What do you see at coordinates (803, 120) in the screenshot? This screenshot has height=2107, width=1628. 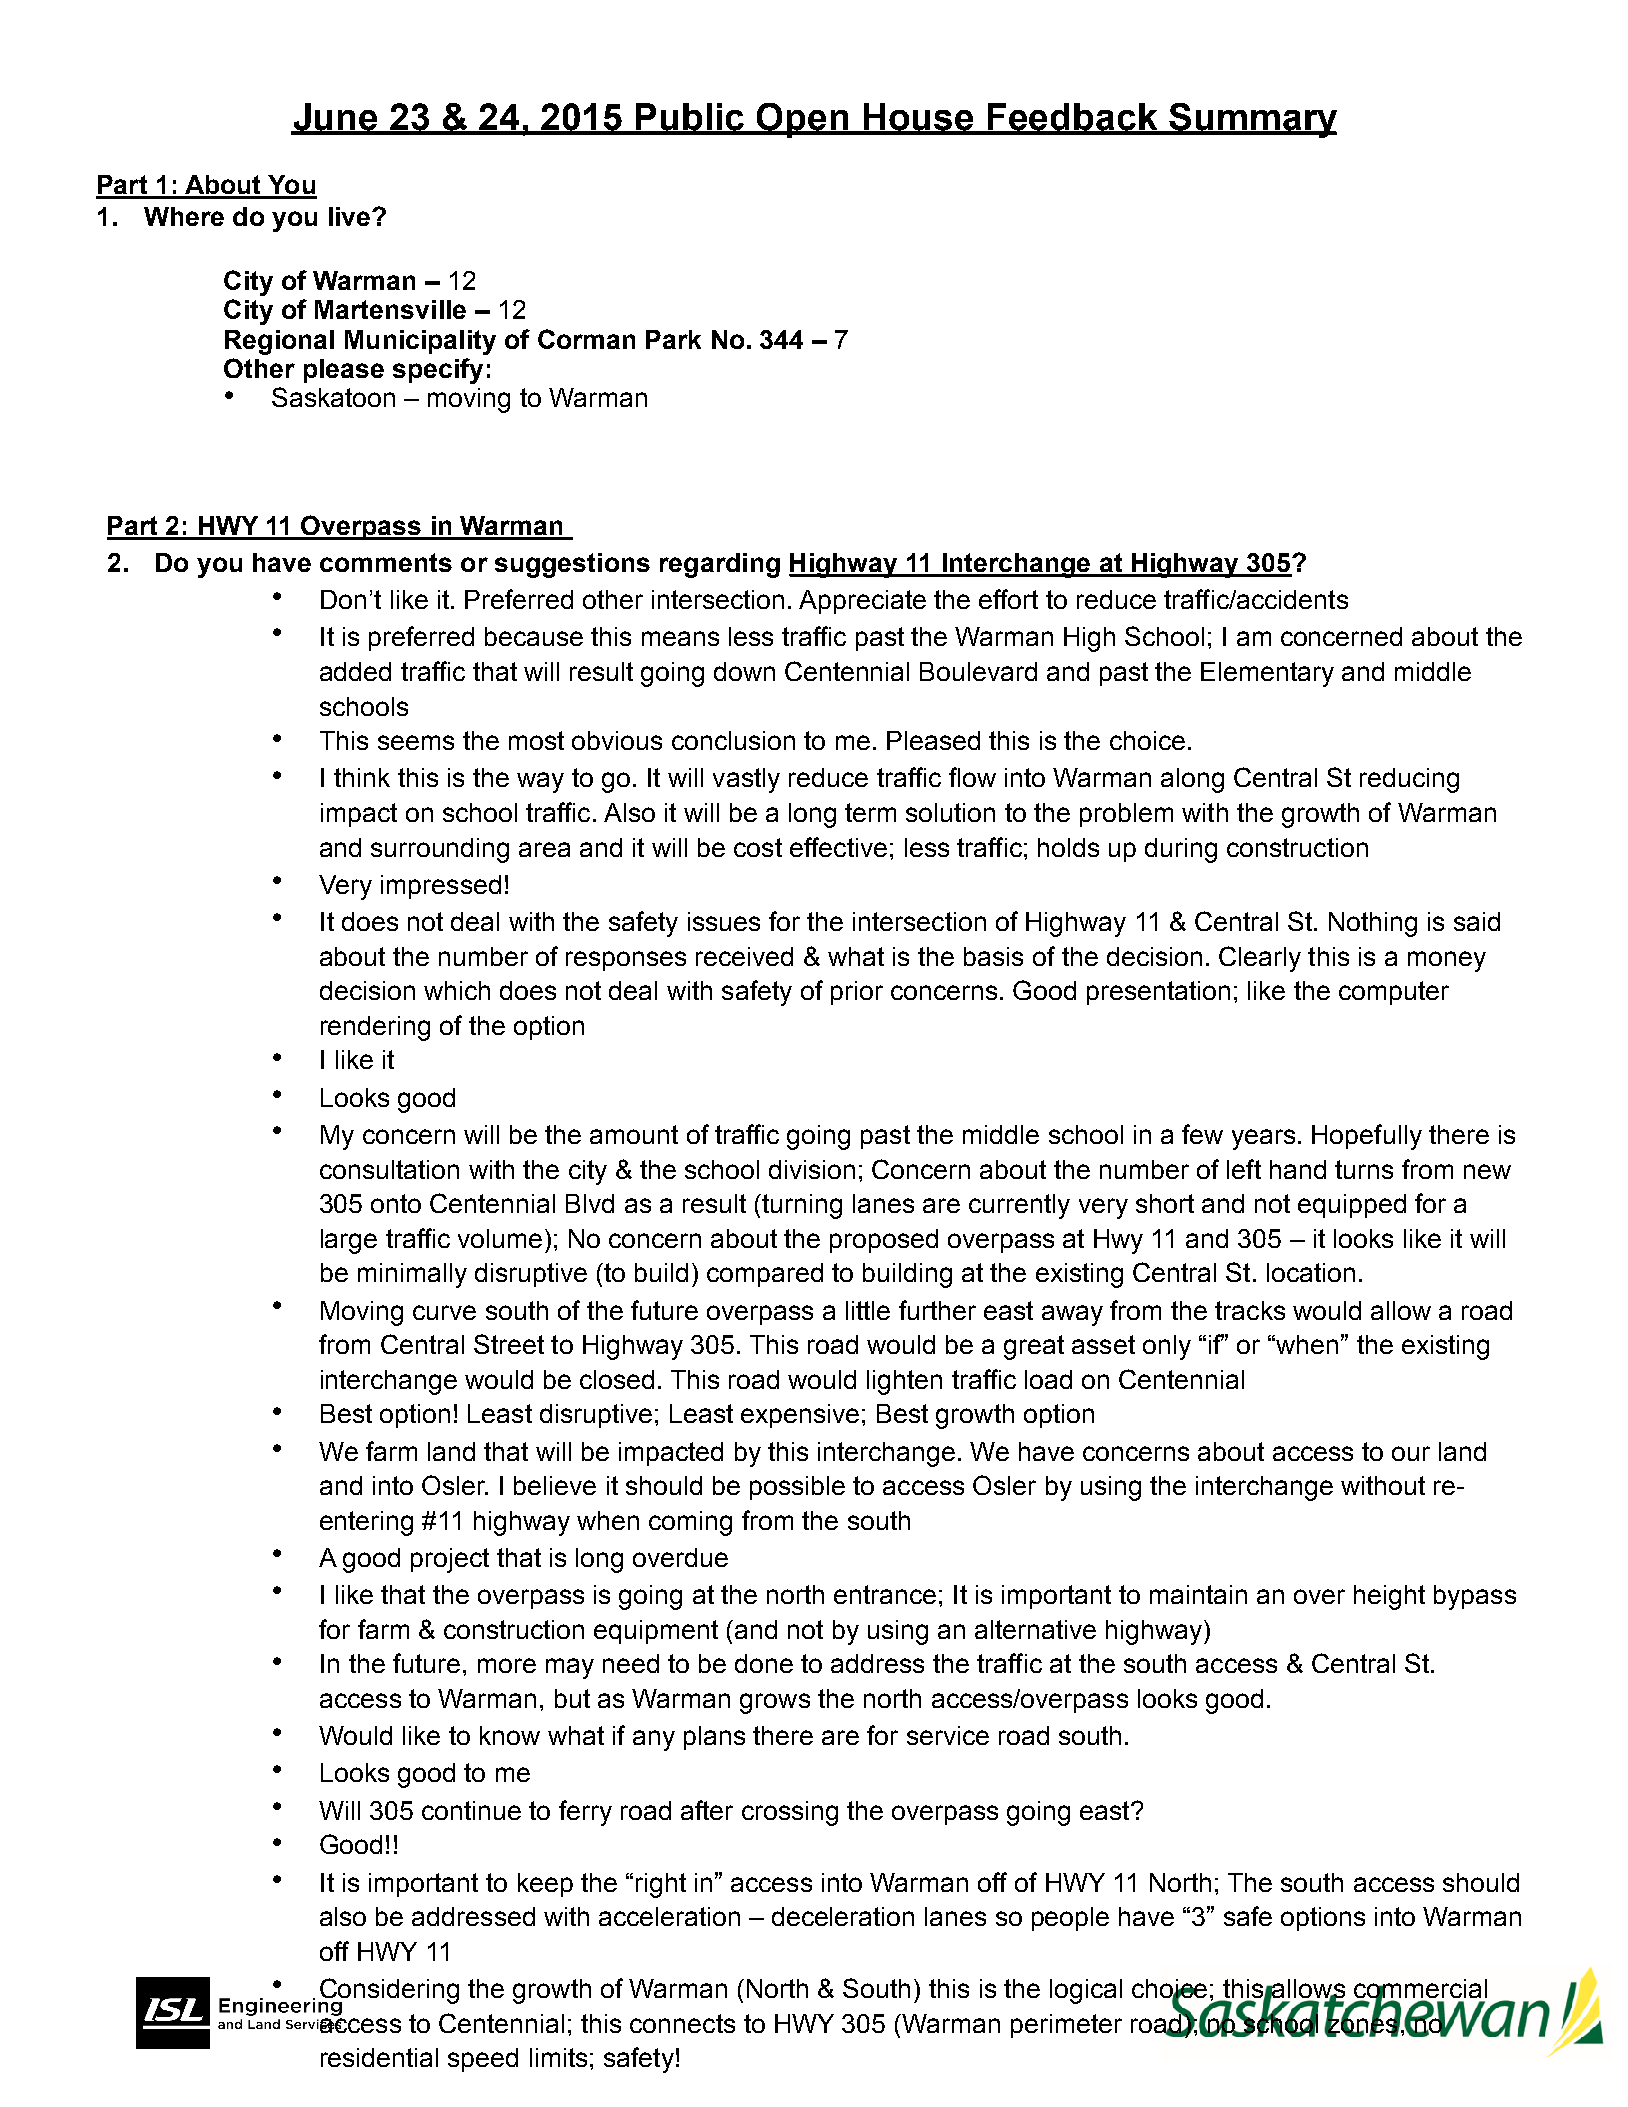 I see `Open` at bounding box center [803, 120].
